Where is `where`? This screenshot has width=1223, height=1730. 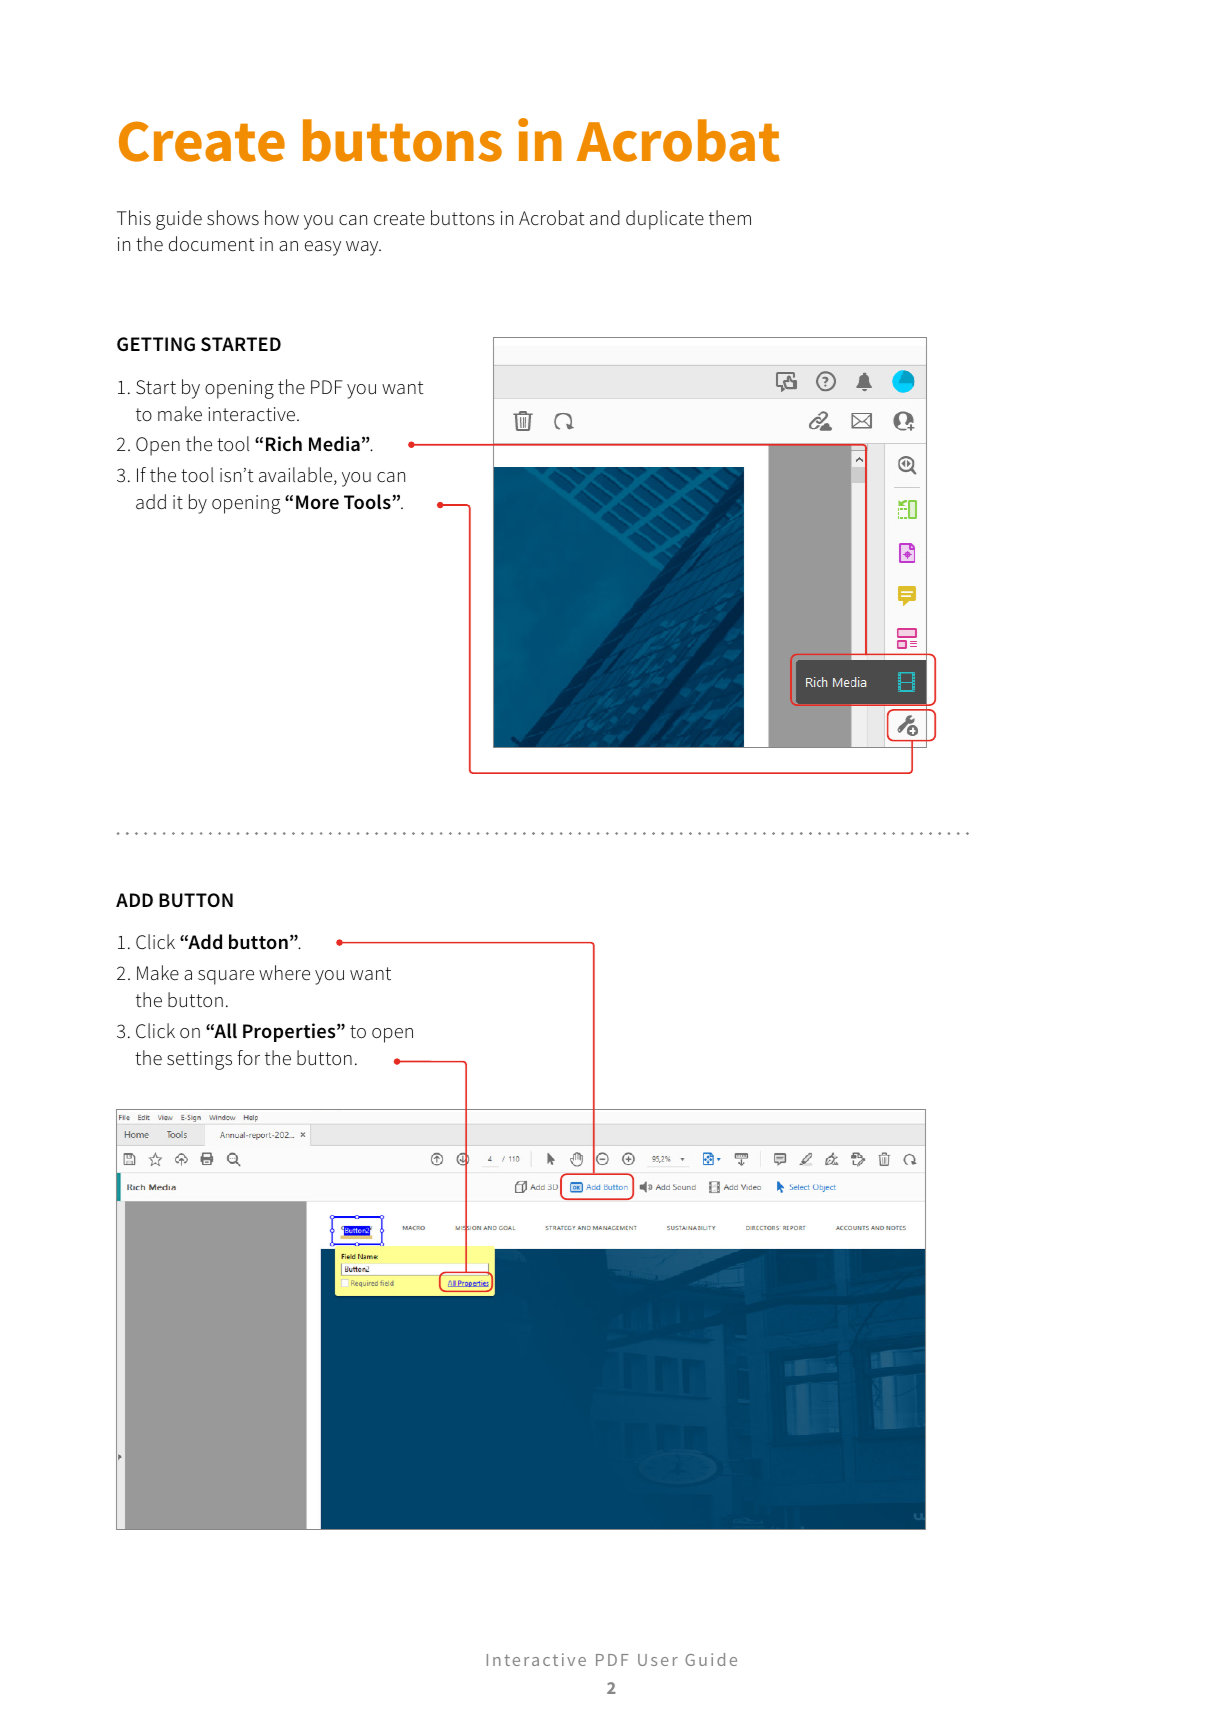
where is located at coordinates (284, 973).
